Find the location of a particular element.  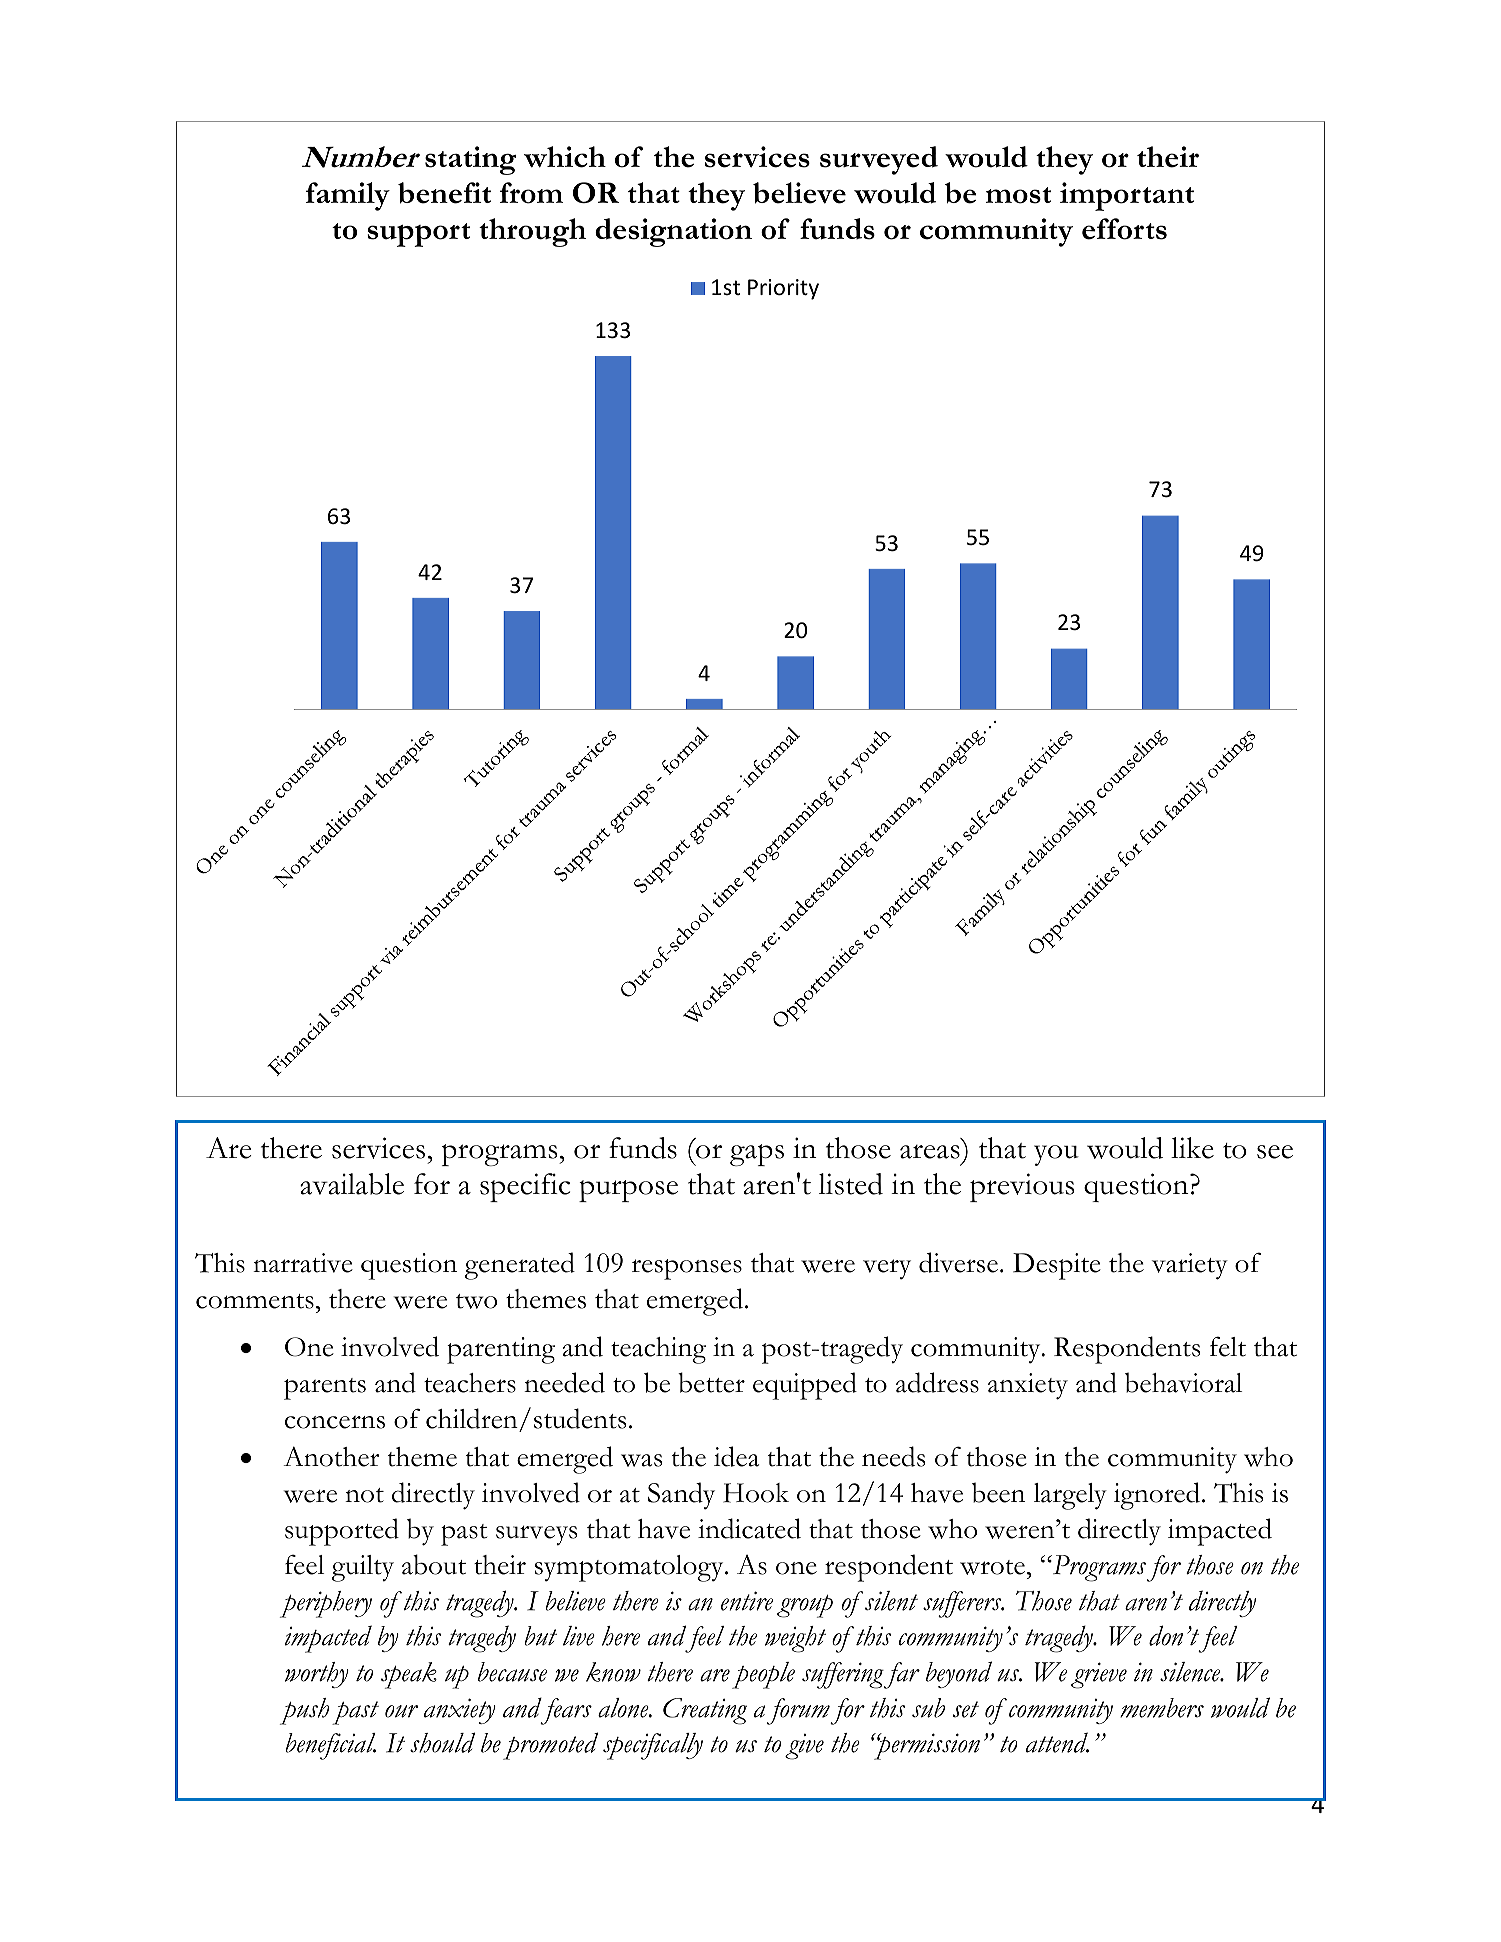

narrative is located at coordinates (303, 1263).
